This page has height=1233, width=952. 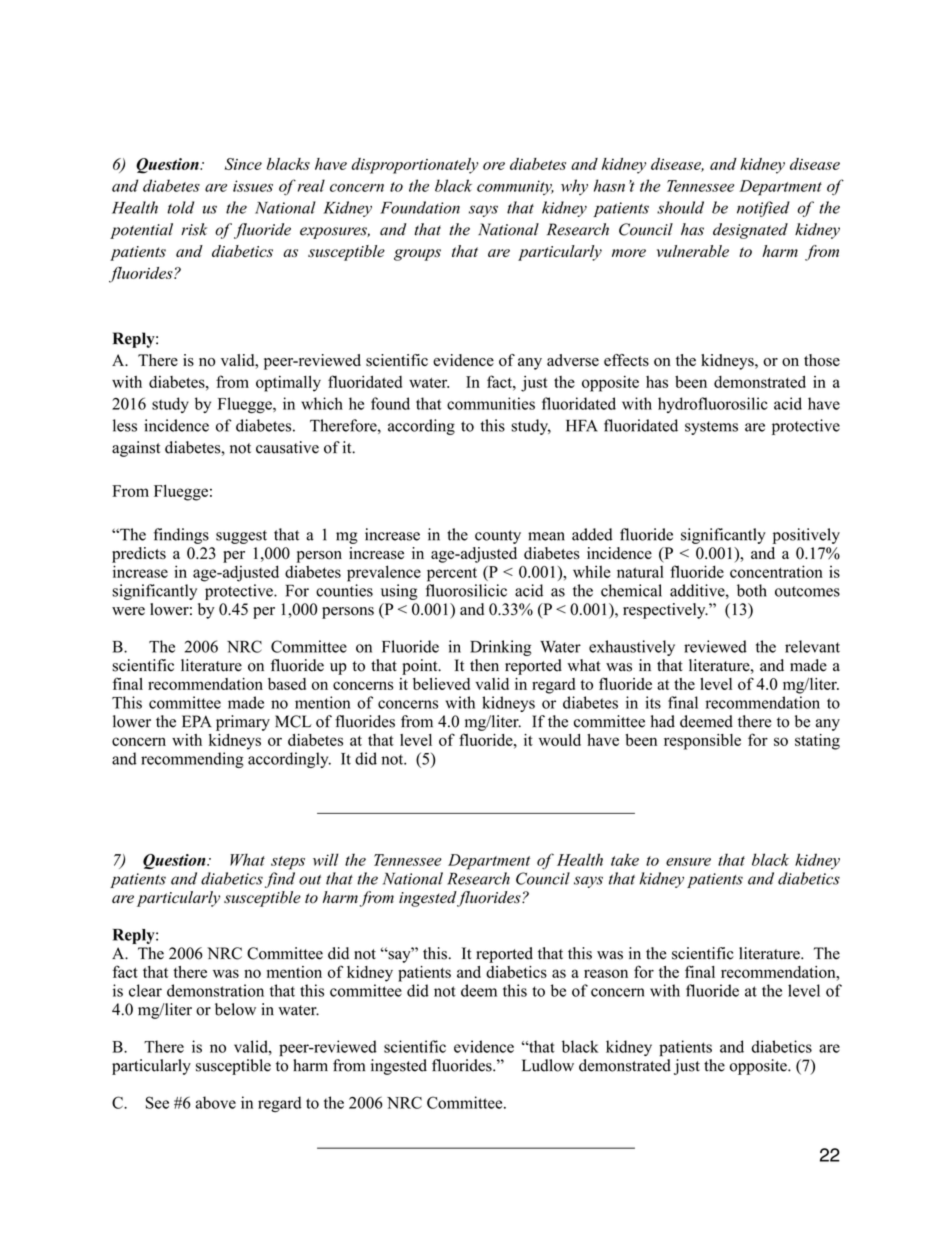 I want to click on optimally, so click(x=288, y=384).
